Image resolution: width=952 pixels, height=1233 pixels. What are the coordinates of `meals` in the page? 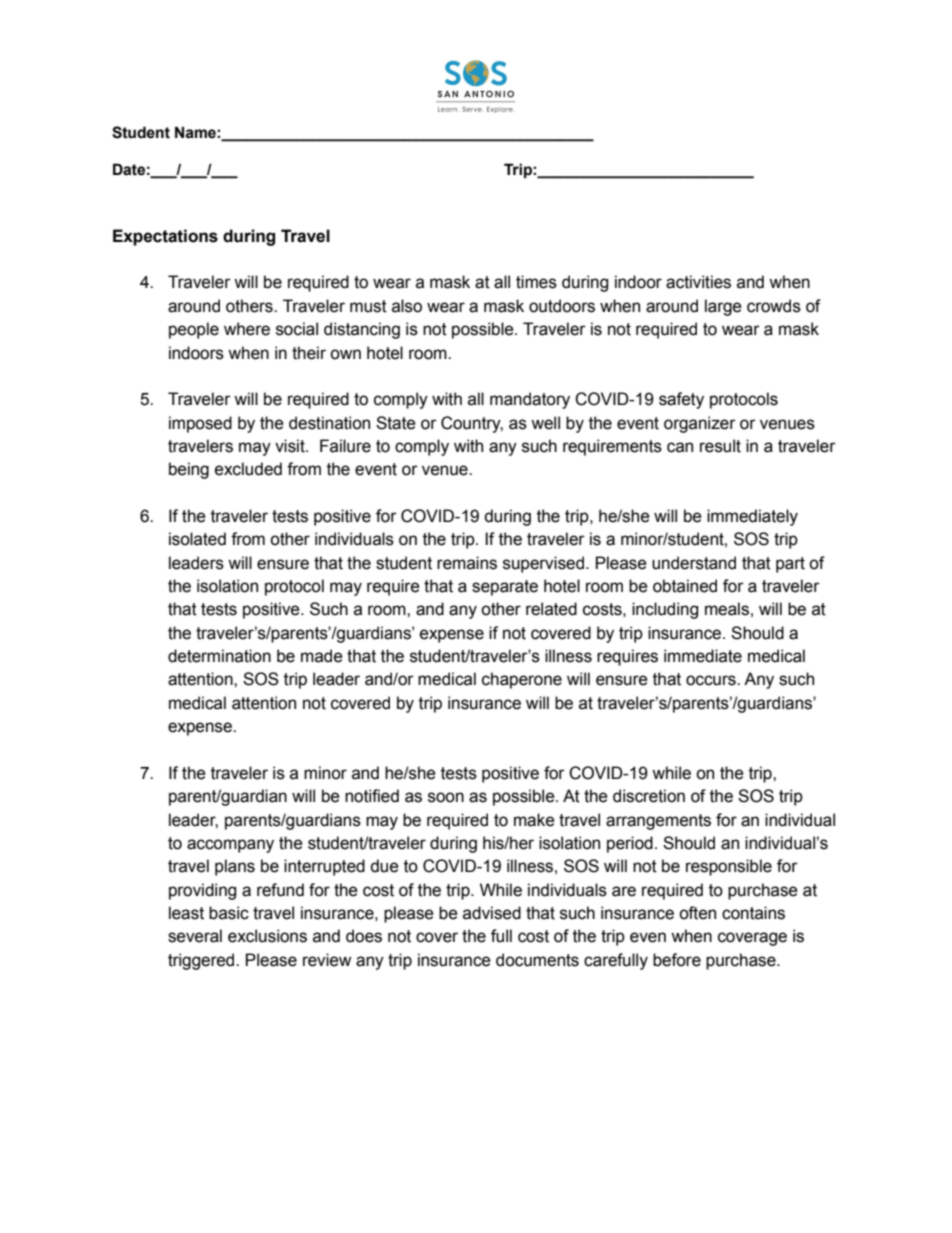 It's located at (727, 609).
